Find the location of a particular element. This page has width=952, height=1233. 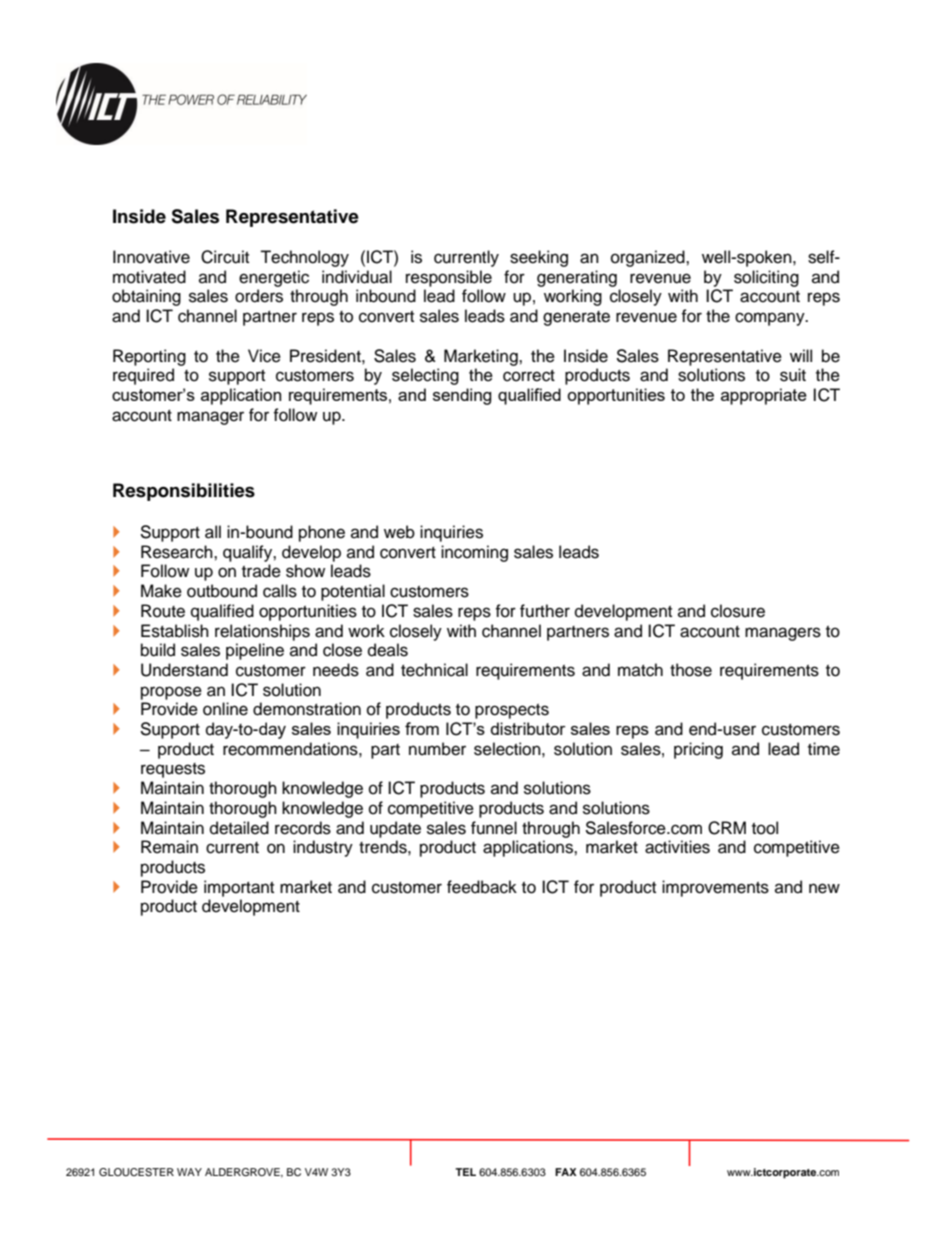

Circuit is located at coordinates (225, 257).
